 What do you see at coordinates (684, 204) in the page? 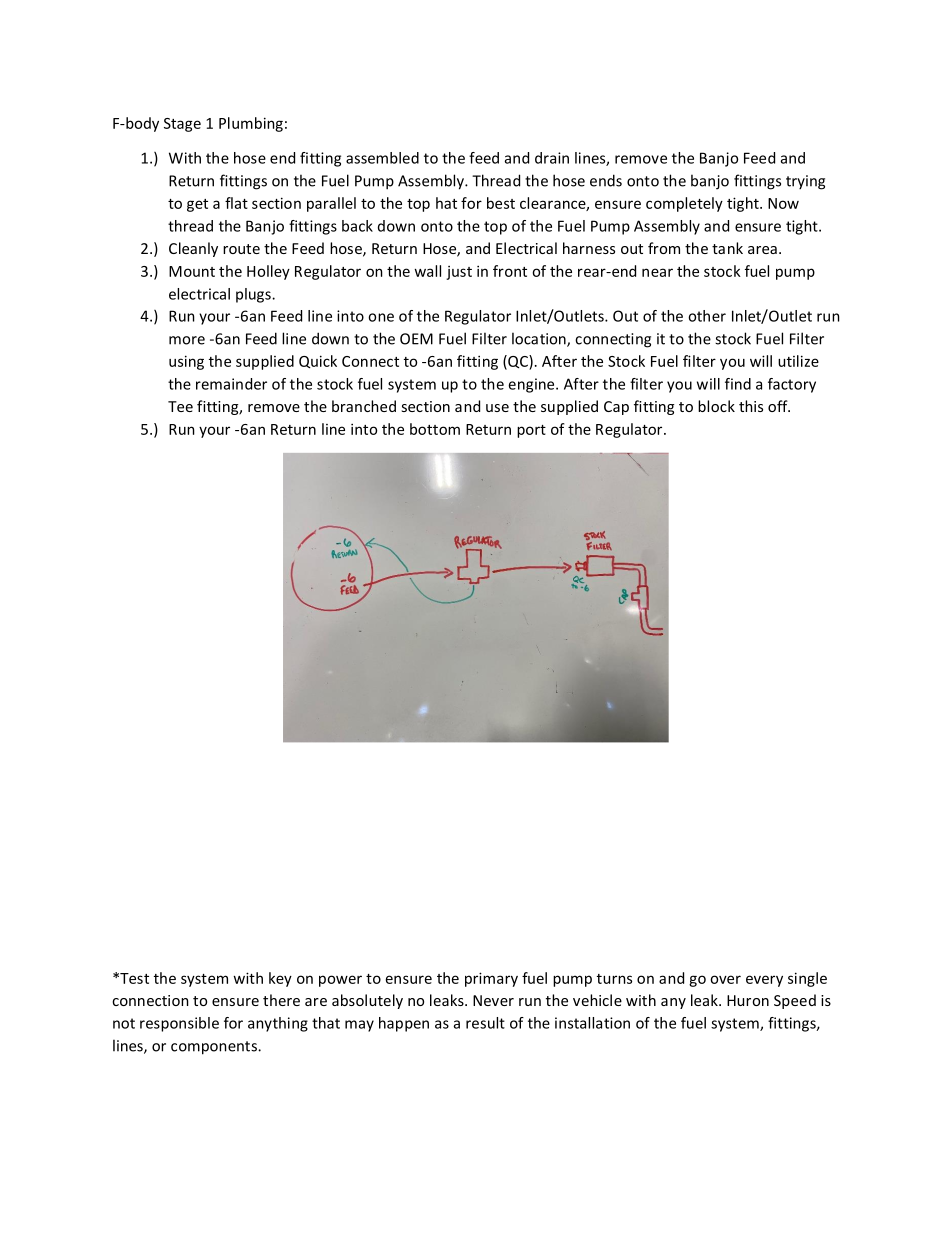
I see `completely` at bounding box center [684, 204].
